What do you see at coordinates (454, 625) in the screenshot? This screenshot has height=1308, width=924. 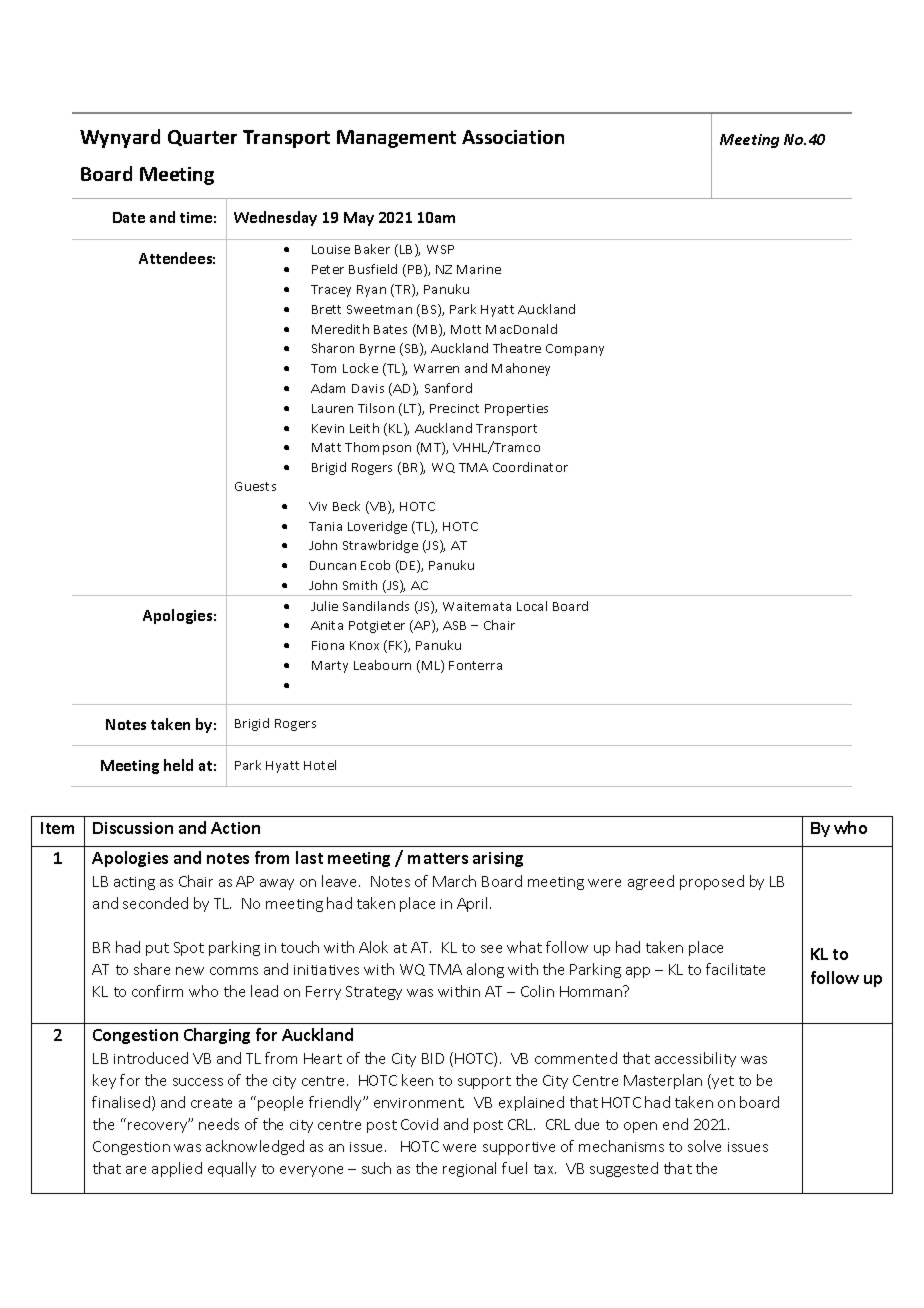 I see `ASB` at bounding box center [454, 625].
